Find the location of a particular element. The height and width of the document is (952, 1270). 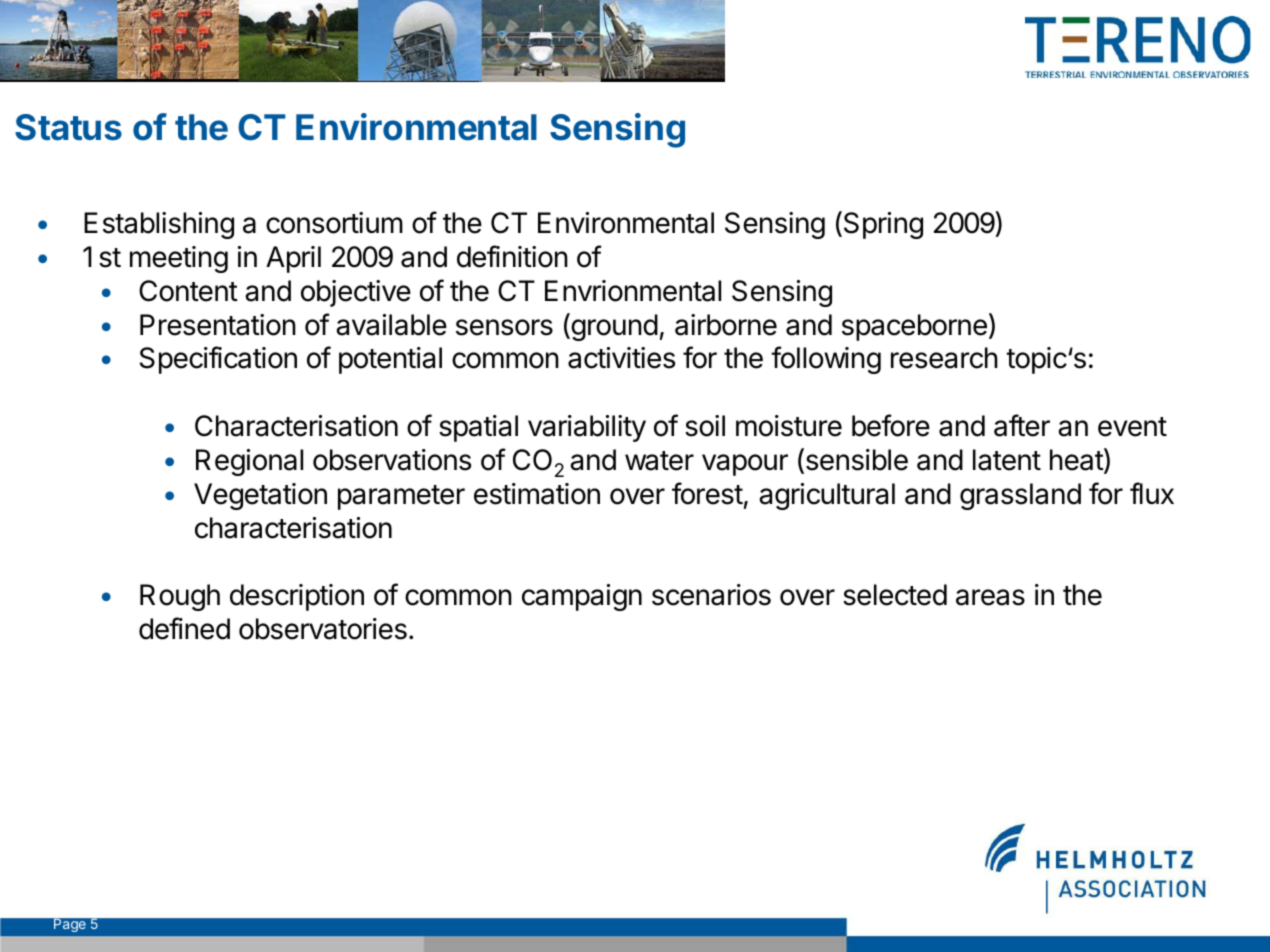

activities is located at coordinates (621, 358).
